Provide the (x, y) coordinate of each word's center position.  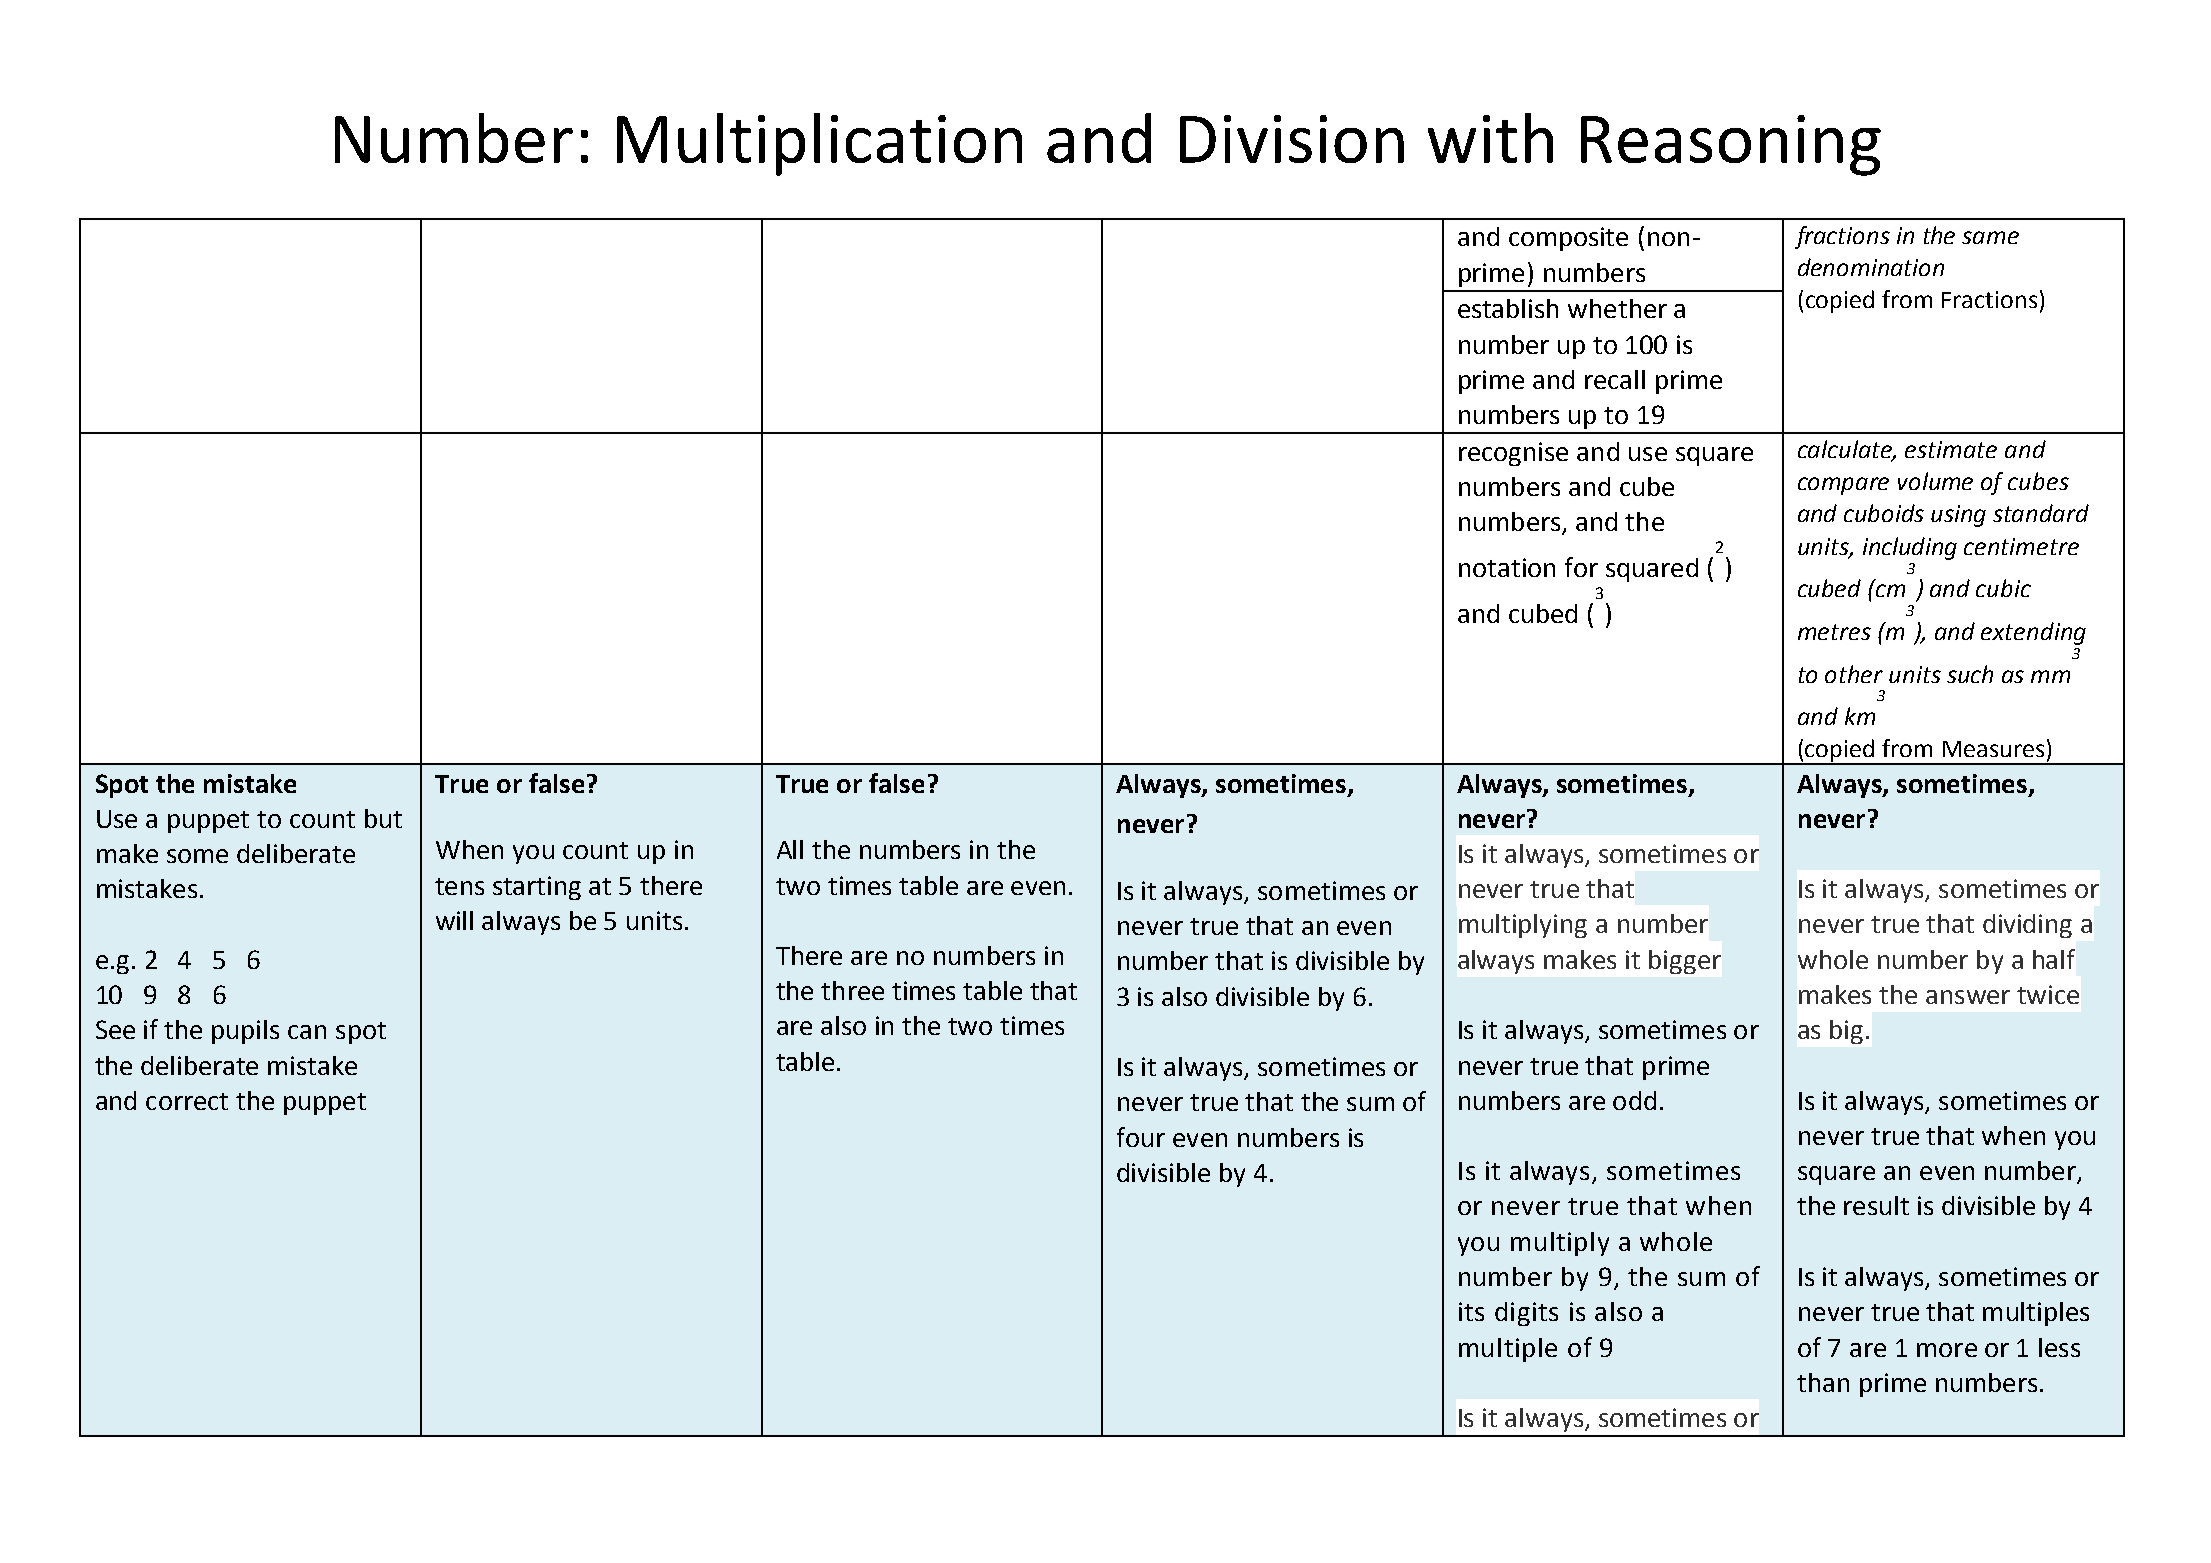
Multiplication (819, 144)
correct (187, 1101)
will (454, 920)
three (852, 990)
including (1910, 548)
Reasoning (1731, 145)
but (383, 818)
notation (1507, 567)
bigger (1685, 962)
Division (1292, 139)
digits (1526, 1314)
